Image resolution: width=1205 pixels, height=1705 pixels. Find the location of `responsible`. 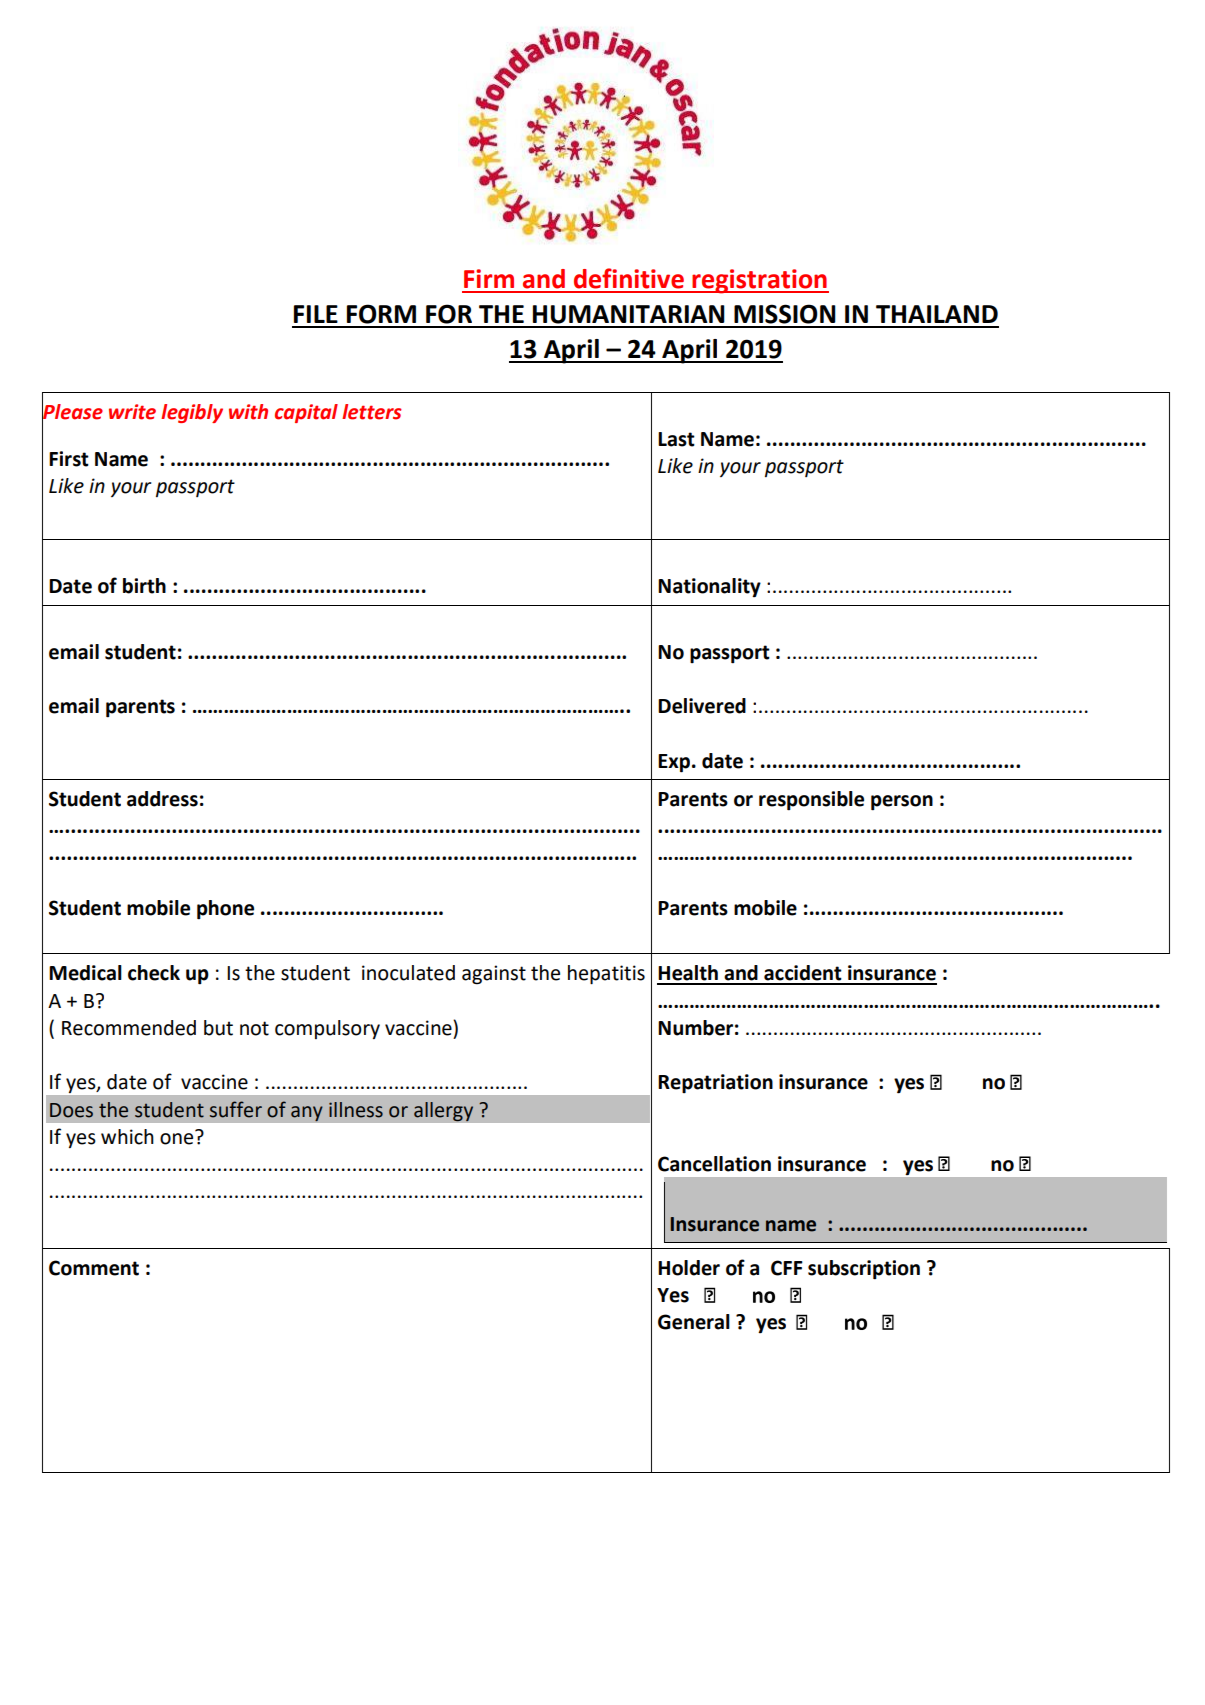

responsible is located at coordinates (811, 801).
